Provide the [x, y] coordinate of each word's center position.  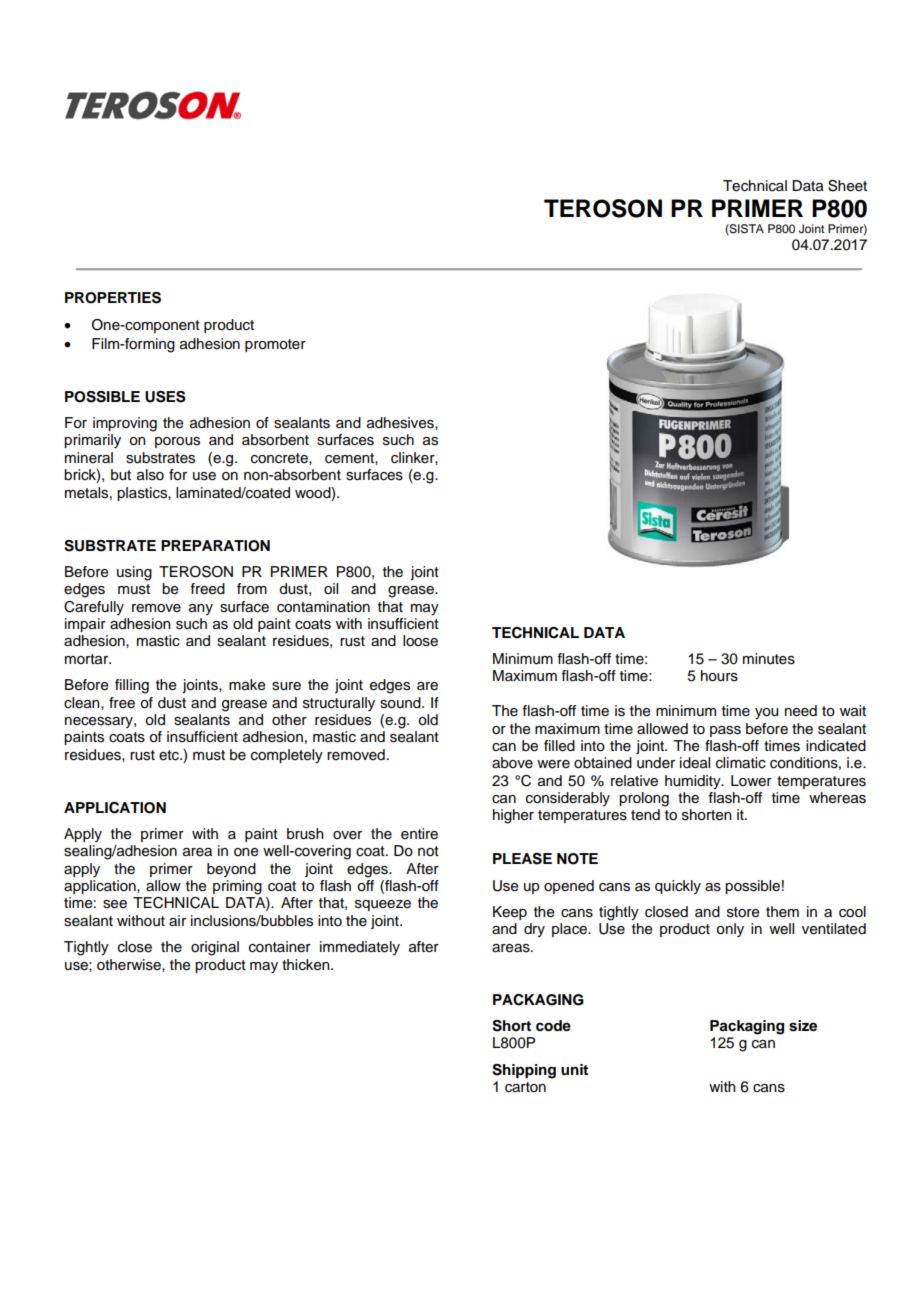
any [201, 609]
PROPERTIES [113, 298]
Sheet [847, 186]
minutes [769, 659]
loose [420, 641]
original [215, 948]
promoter [275, 345]
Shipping [524, 1071]
